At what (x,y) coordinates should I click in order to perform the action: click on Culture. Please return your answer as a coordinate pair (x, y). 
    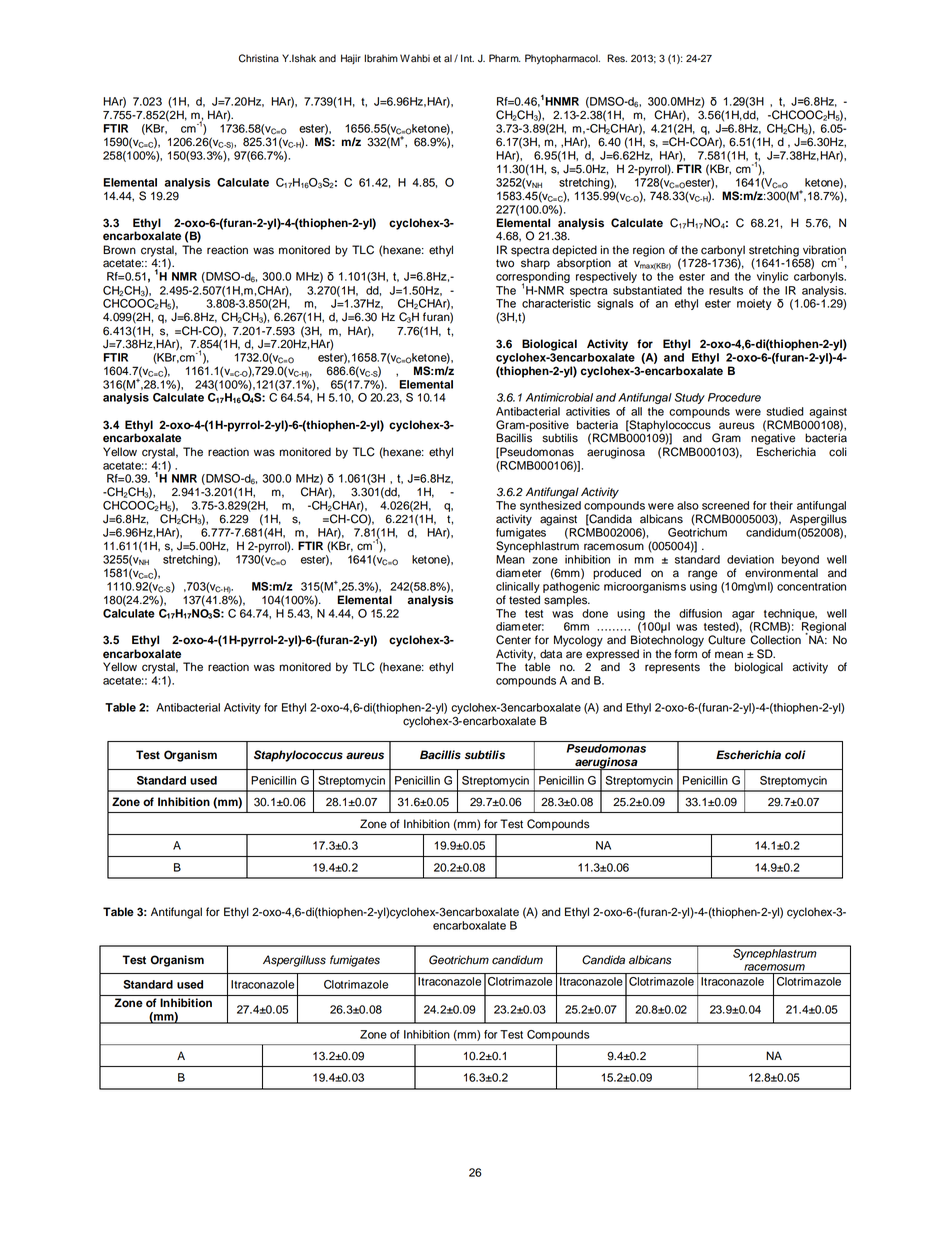
    Looking at the image, I should click on (726, 640).
